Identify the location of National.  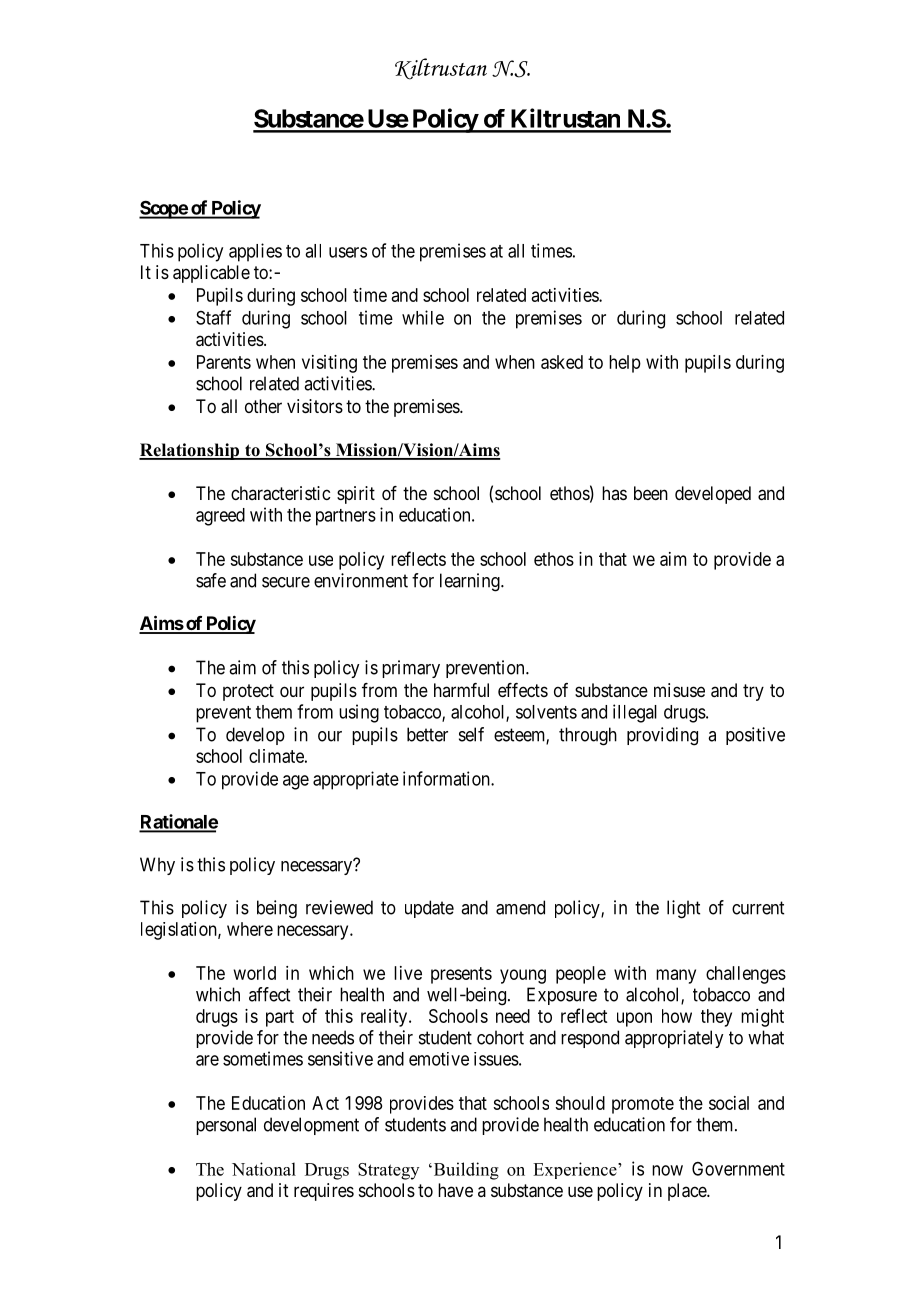
(264, 1169).
